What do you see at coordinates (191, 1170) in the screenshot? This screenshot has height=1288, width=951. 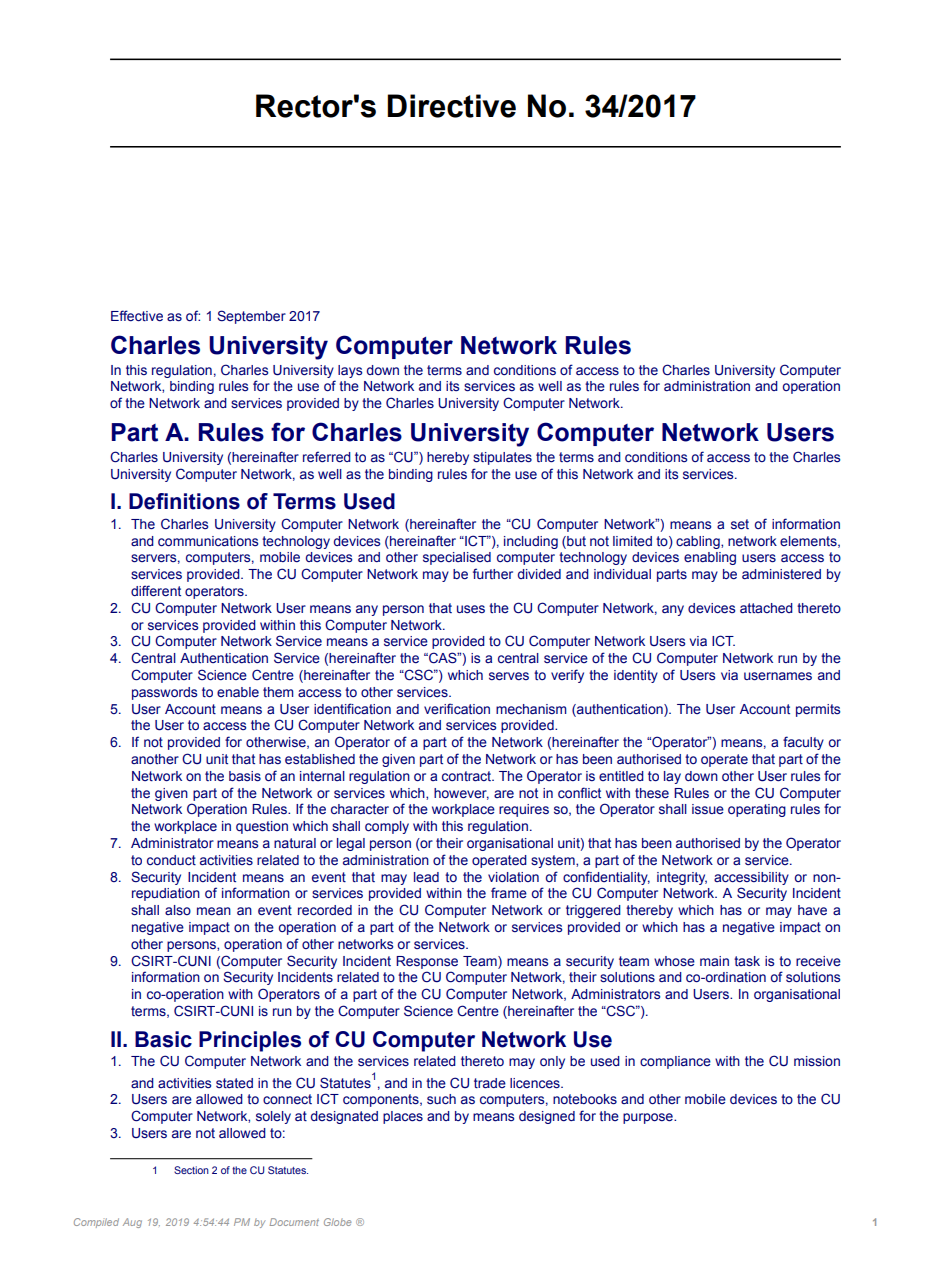 I see `Section` at bounding box center [191, 1170].
